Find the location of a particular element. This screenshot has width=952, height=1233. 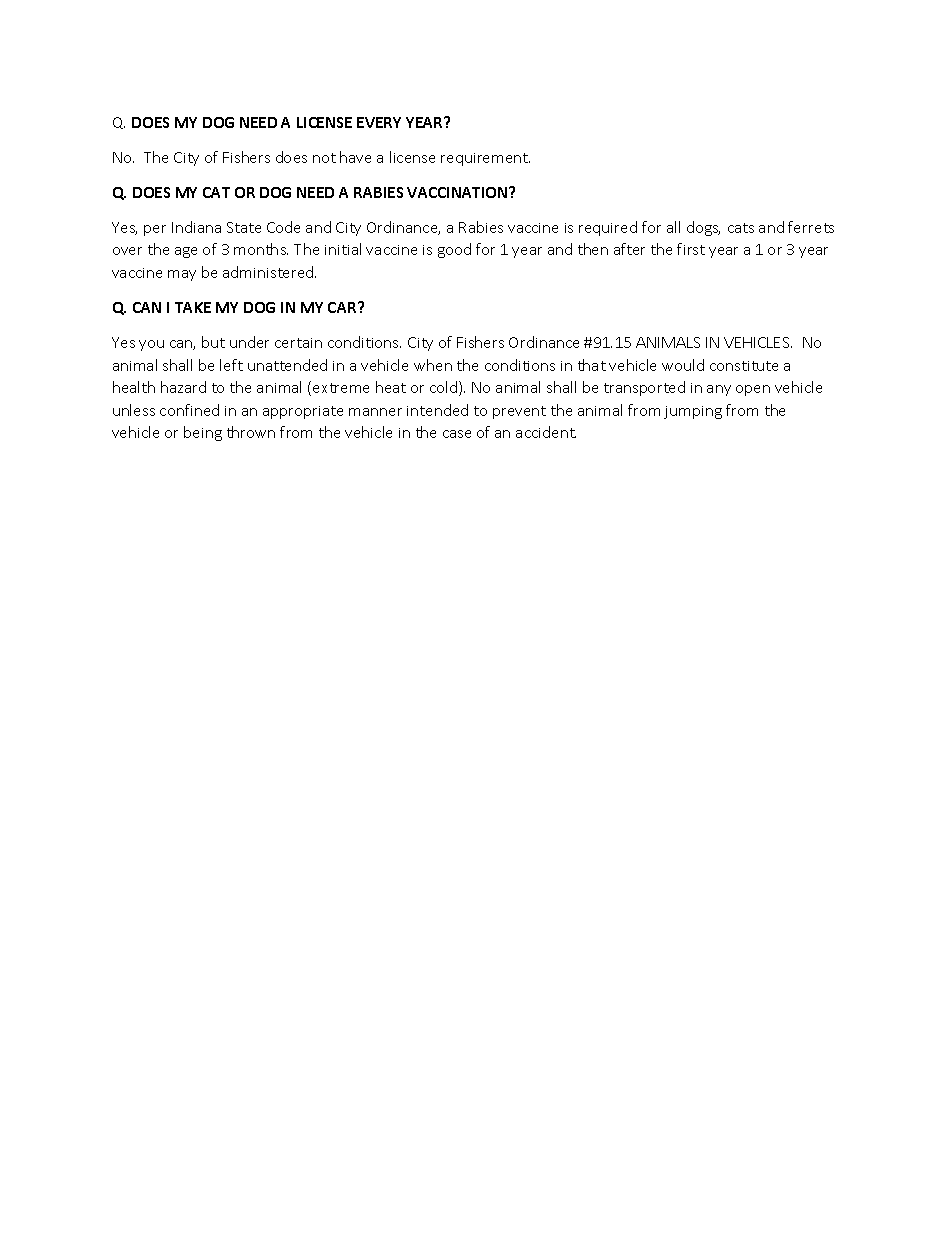

requirement is located at coordinates (485, 159).
